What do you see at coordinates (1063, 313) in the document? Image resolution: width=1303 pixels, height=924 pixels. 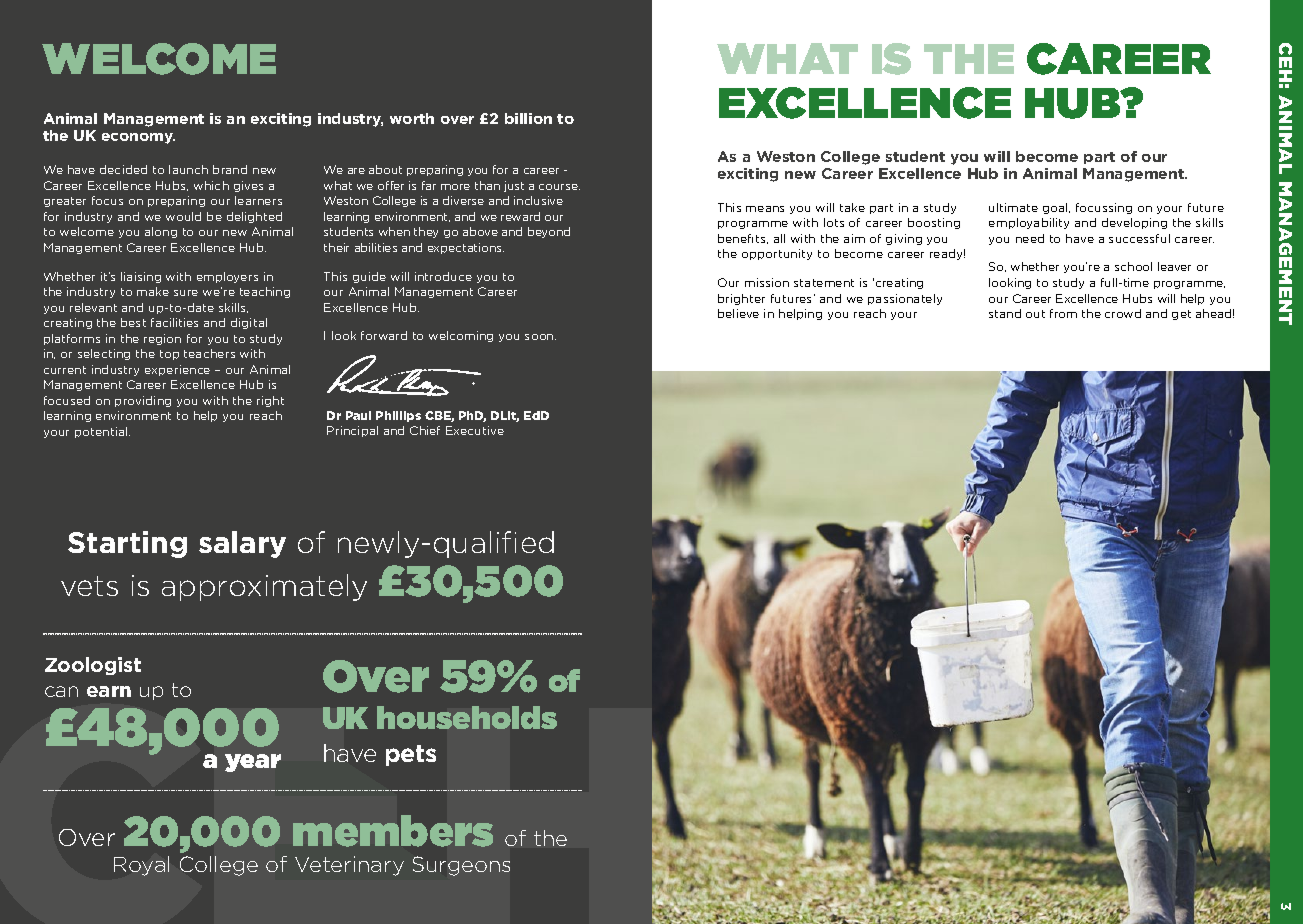 I see `from` at bounding box center [1063, 313].
